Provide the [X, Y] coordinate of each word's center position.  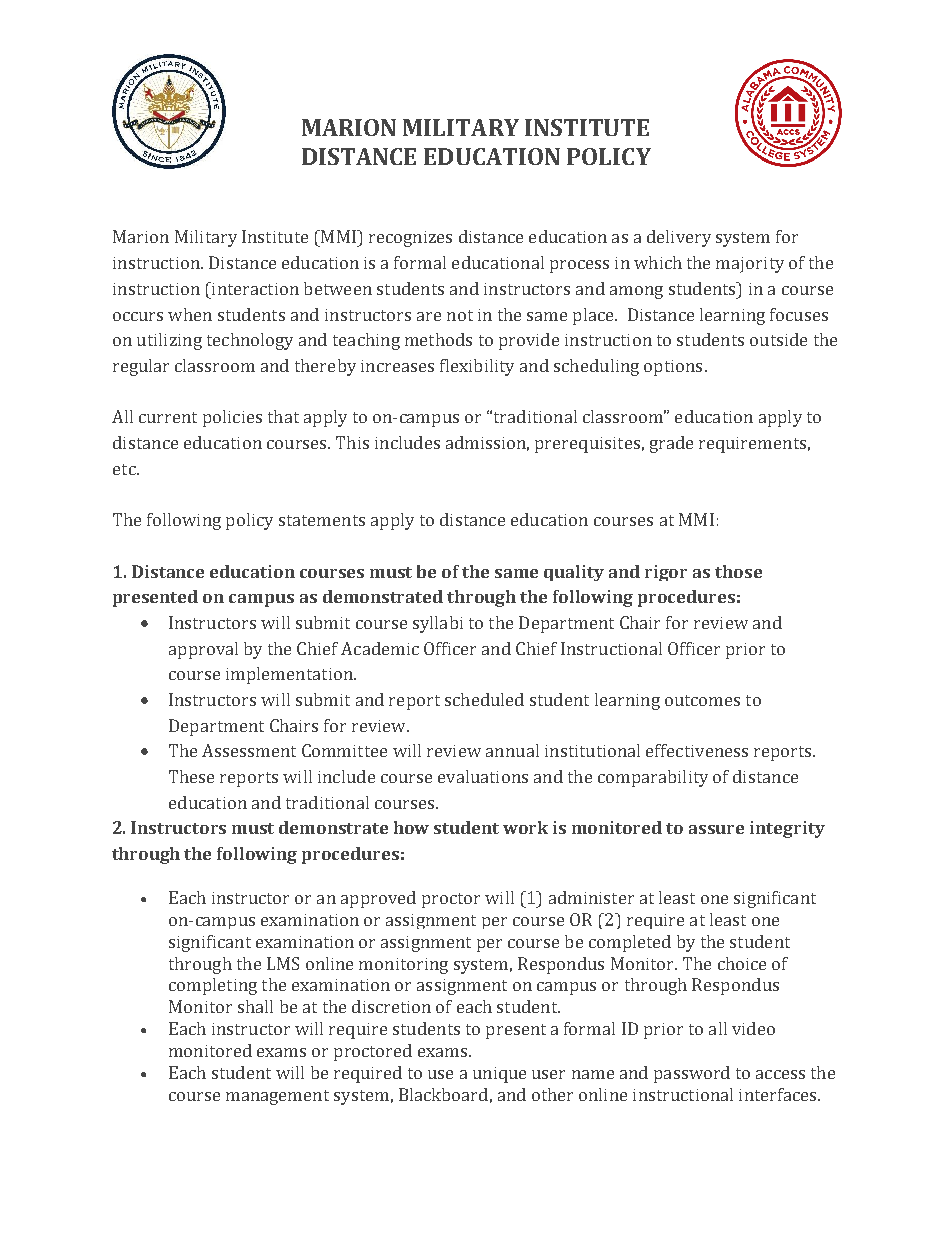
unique [499, 1075]
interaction [254, 288]
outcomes [702, 700]
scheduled [484, 699]
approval [203, 650]
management [277, 1097]
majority [750, 265]
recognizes [410, 239]
